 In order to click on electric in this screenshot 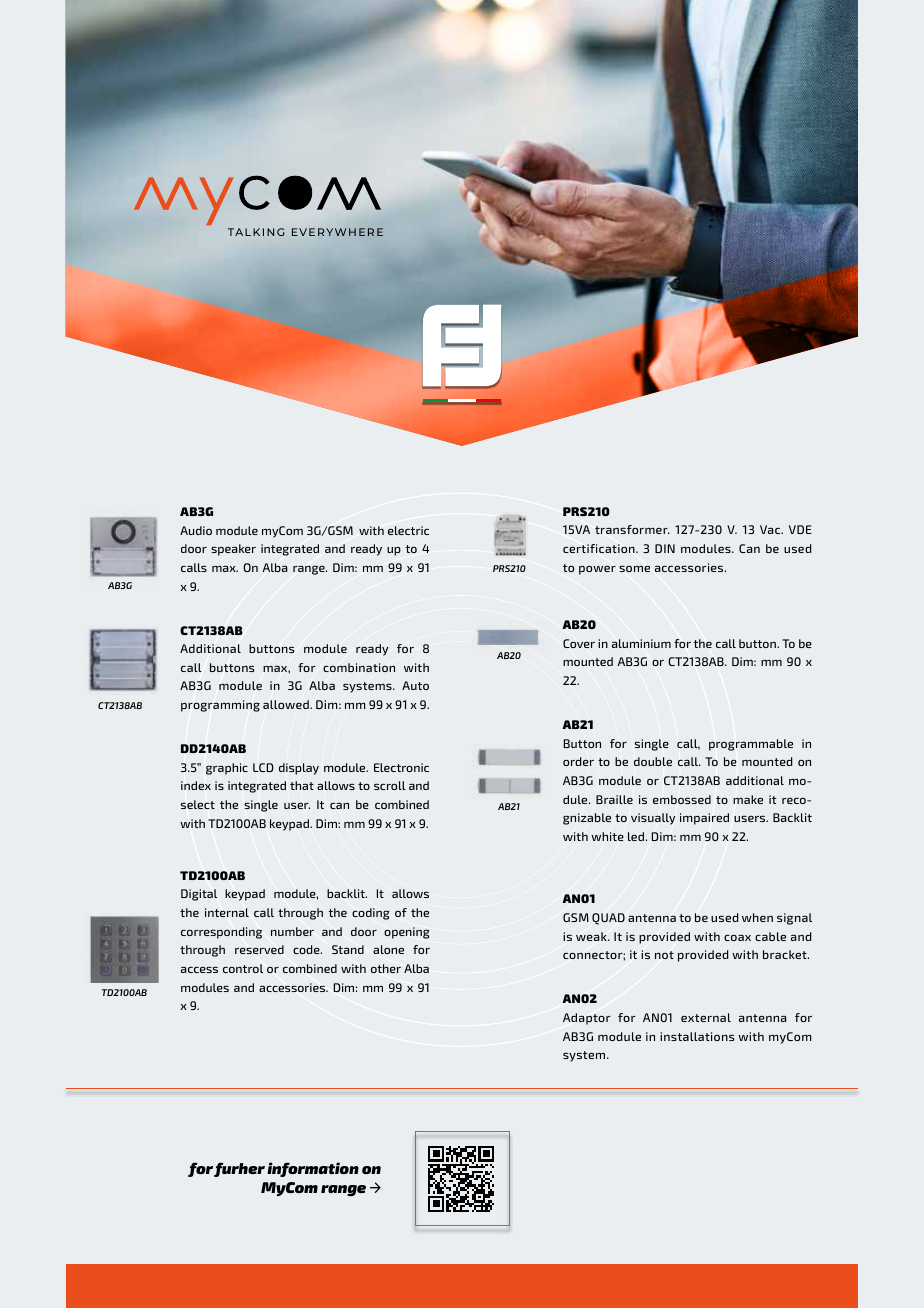, I will do `click(408, 530)`.
